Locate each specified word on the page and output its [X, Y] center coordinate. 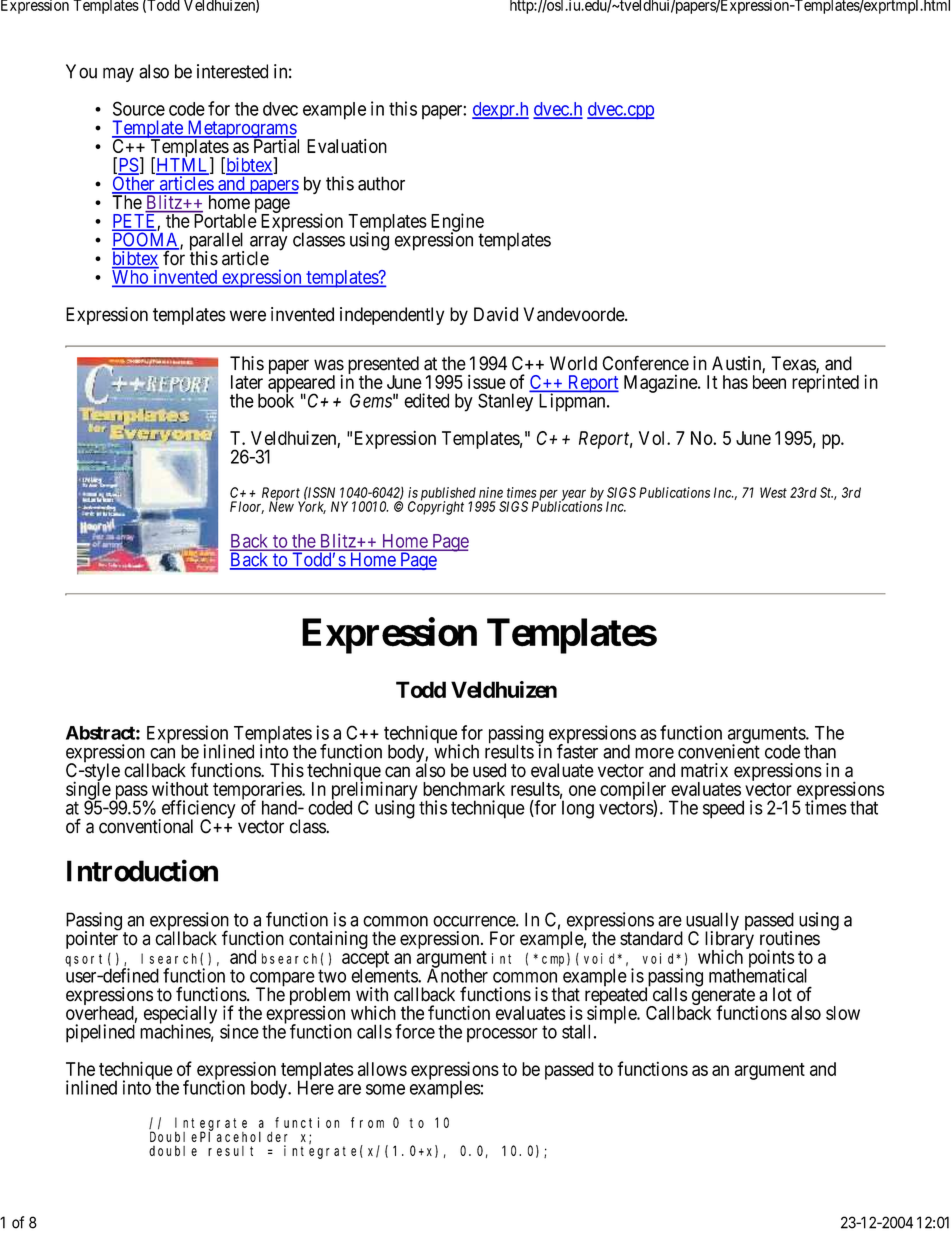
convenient [719, 751]
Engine [457, 223]
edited [426, 400]
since [239, 1031]
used [489, 770]
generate [723, 998]
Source [139, 108]
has [735, 382]
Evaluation [347, 146]
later [247, 382]
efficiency [197, 810]
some [385, 1089]
